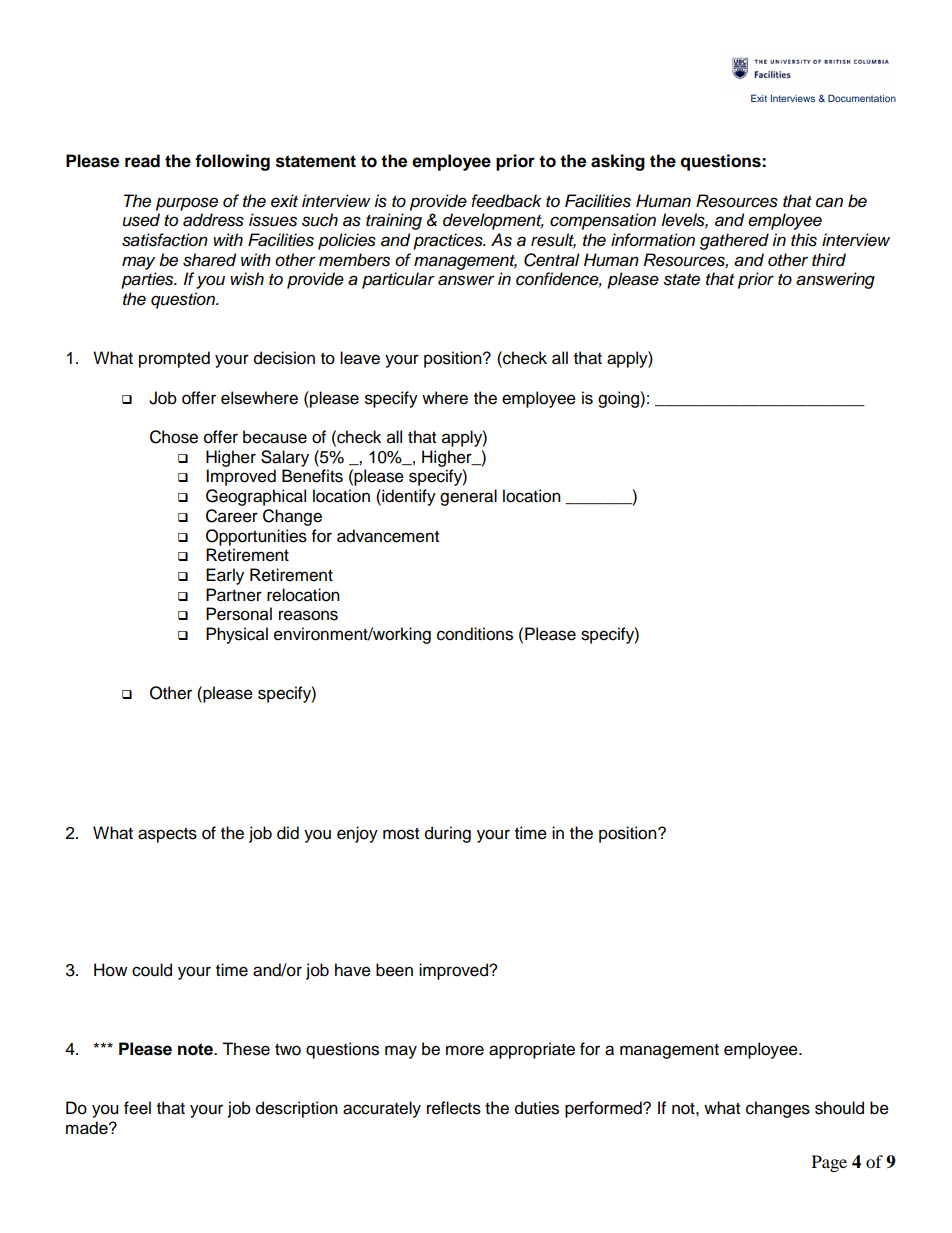 This page has width=952, height=1233. I want to click on most, so click(401, 834).
